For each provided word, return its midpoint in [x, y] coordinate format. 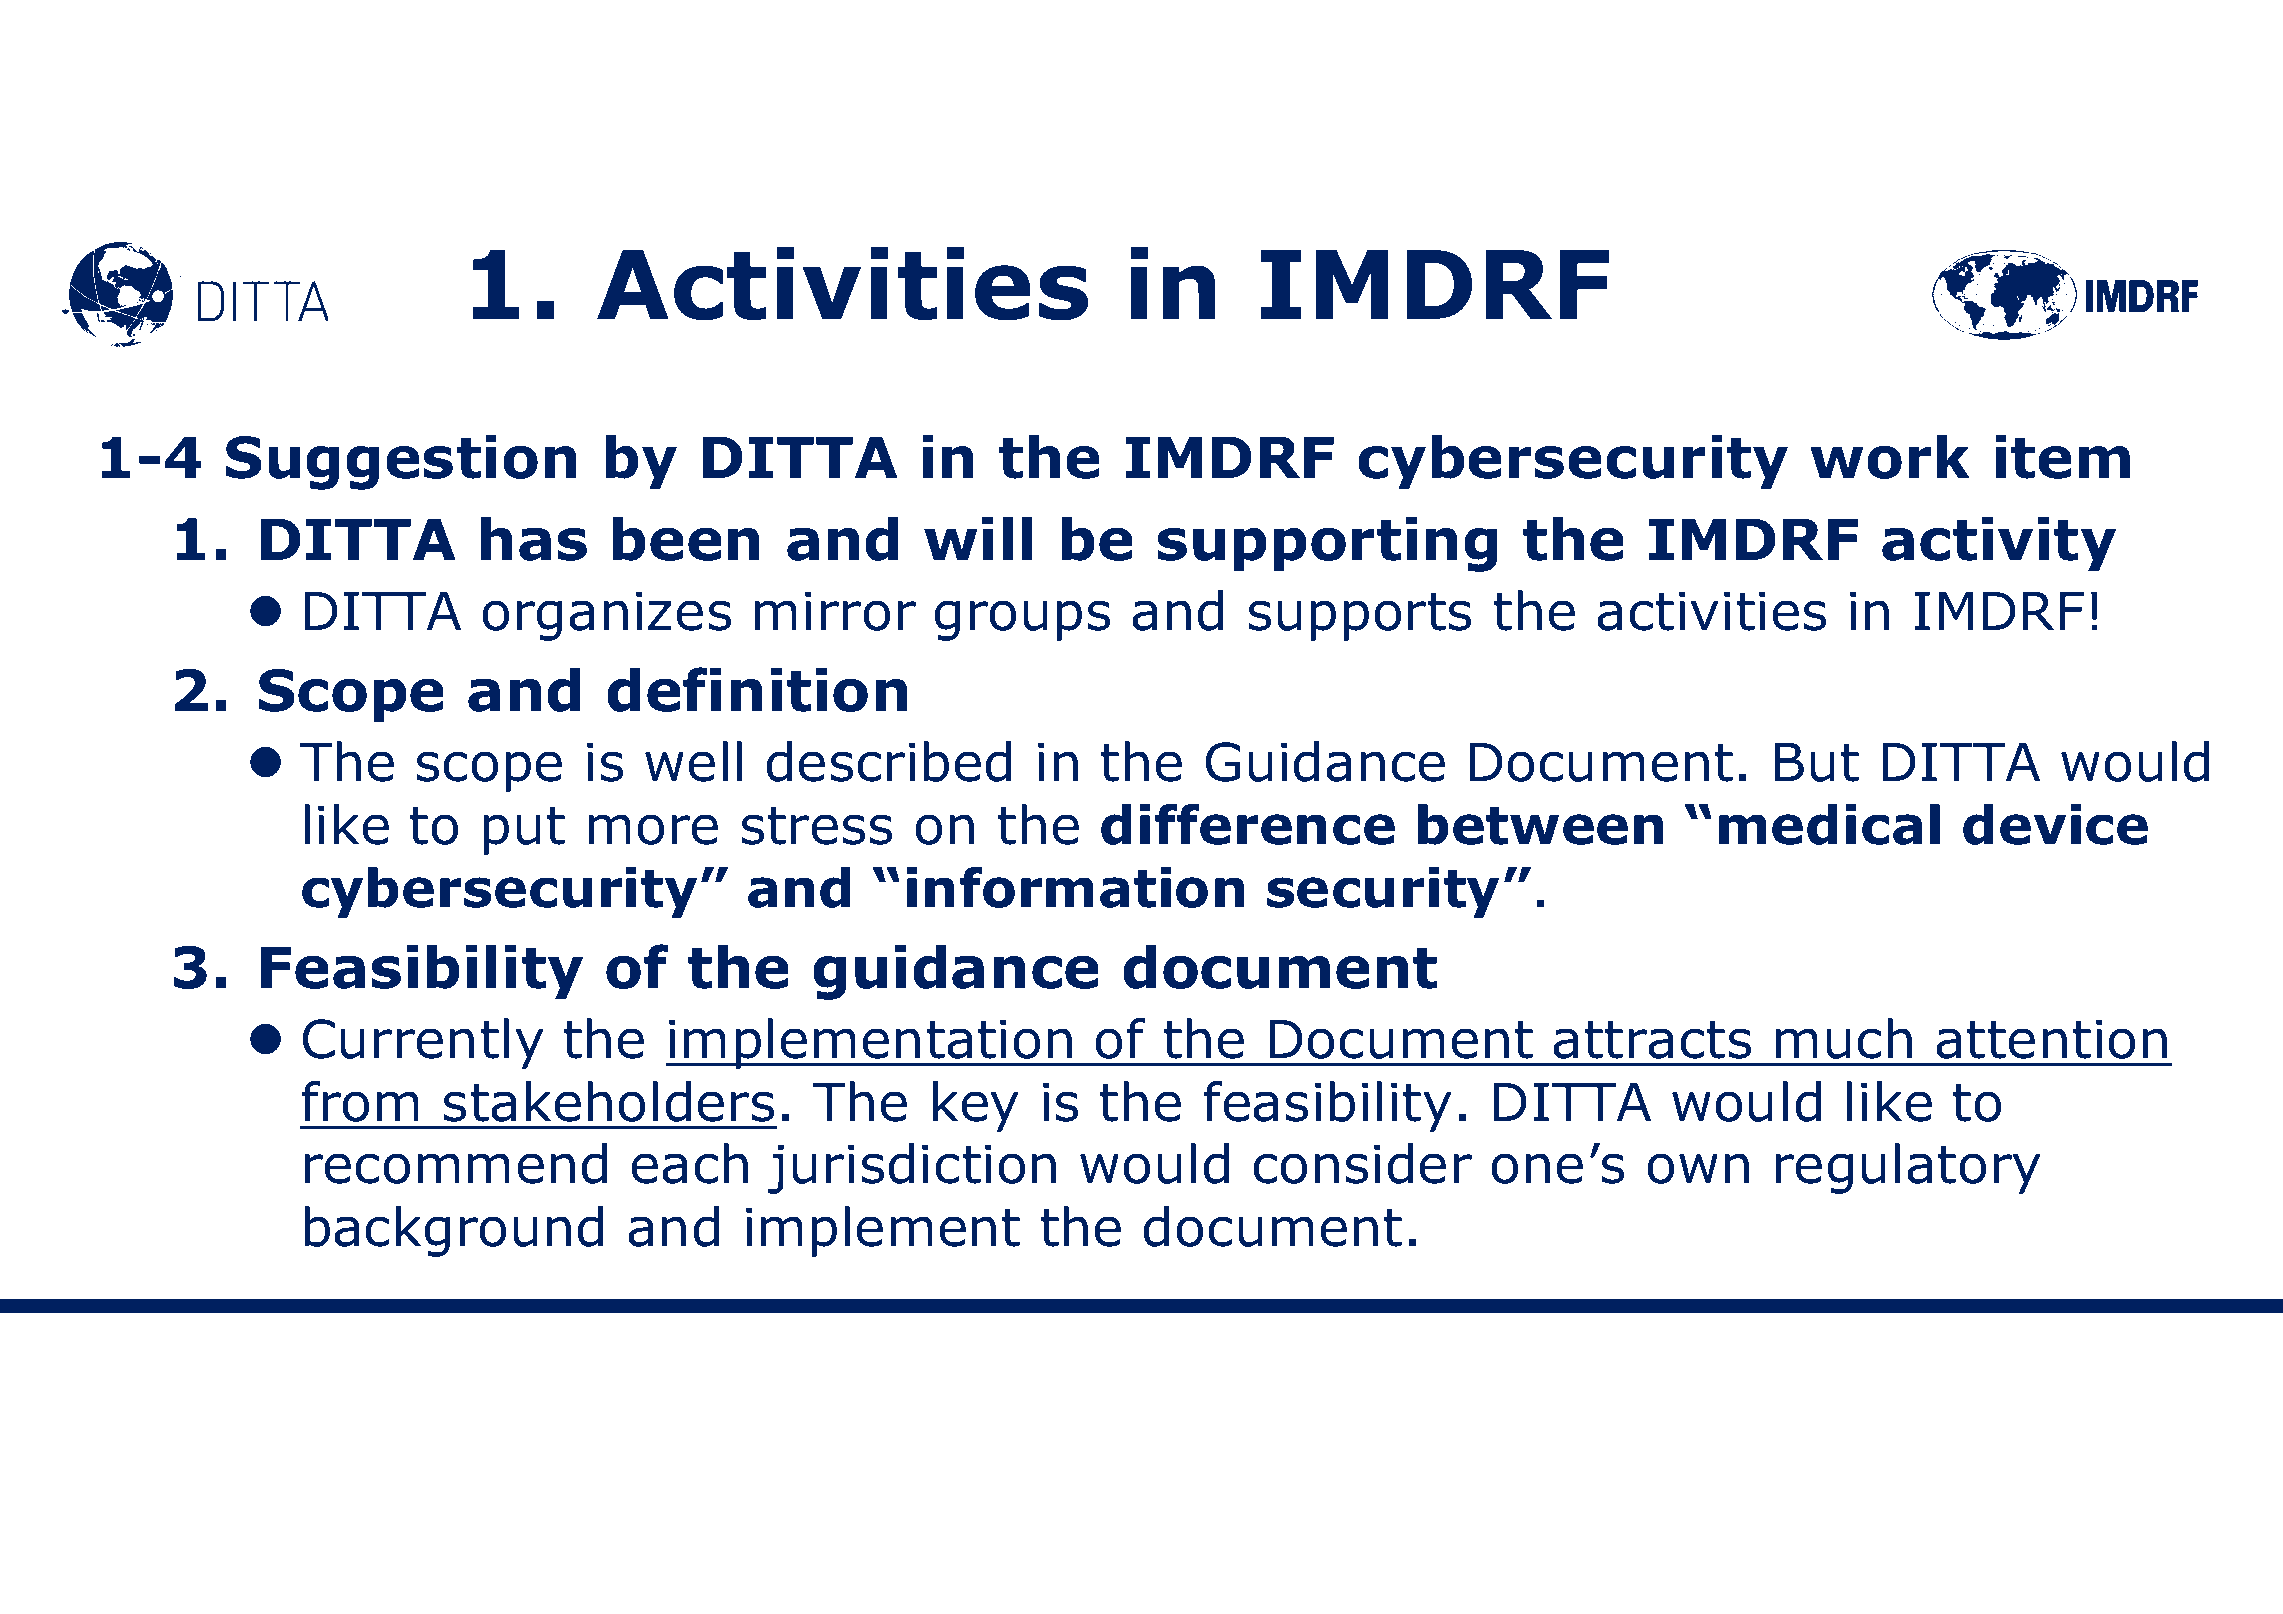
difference [1248, 824]
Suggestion [401, 462]
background [453, 1231]
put [524, 831]
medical [1829, 824]
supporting [1327, 544]
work [1890, 456]
